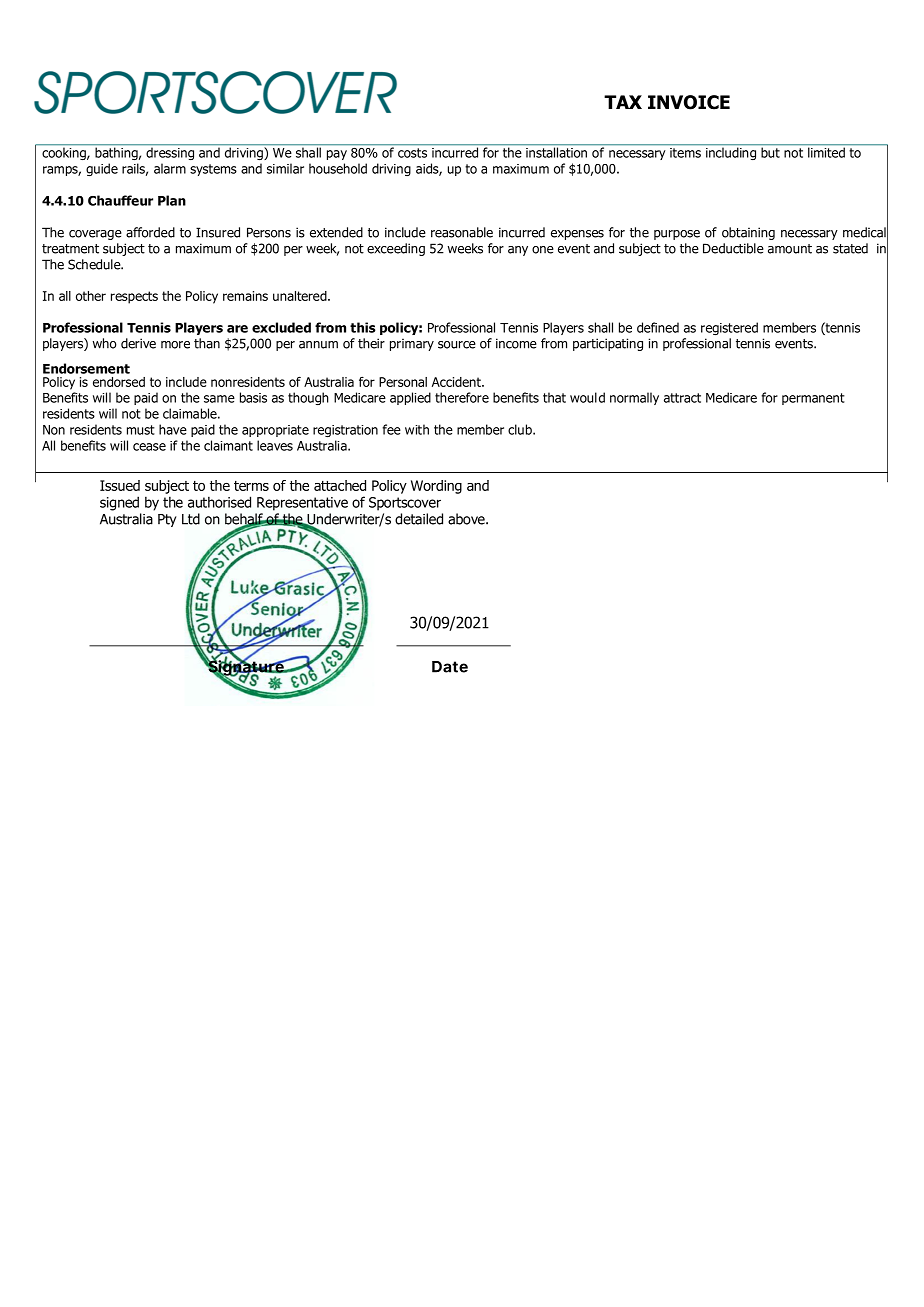 The image size is (924, 1307). Describe the element at coordinates (167, 520) in the image. I see `Pty` at that location.
